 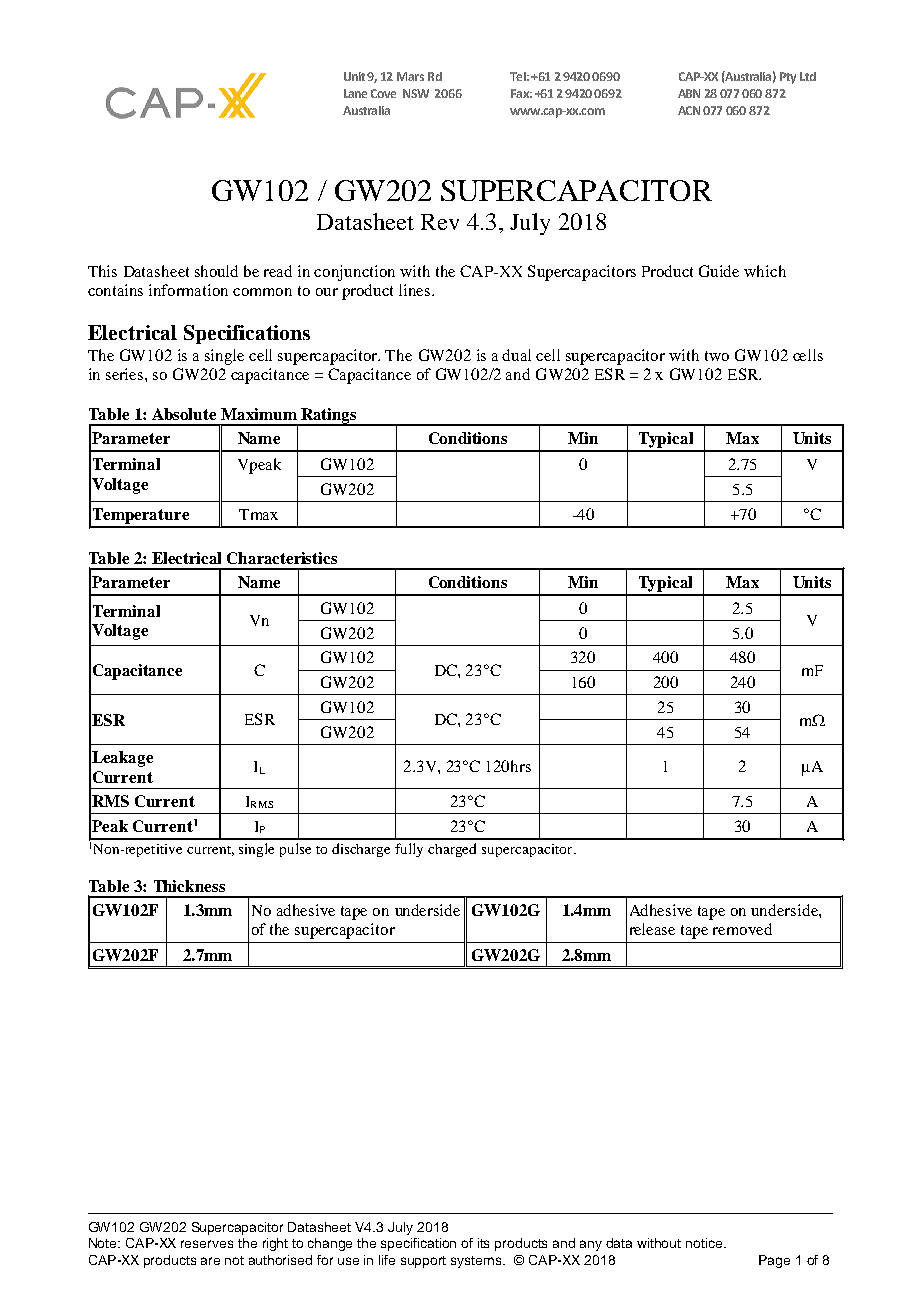 I want to click on reserves, so click(x=207, y=1244).
